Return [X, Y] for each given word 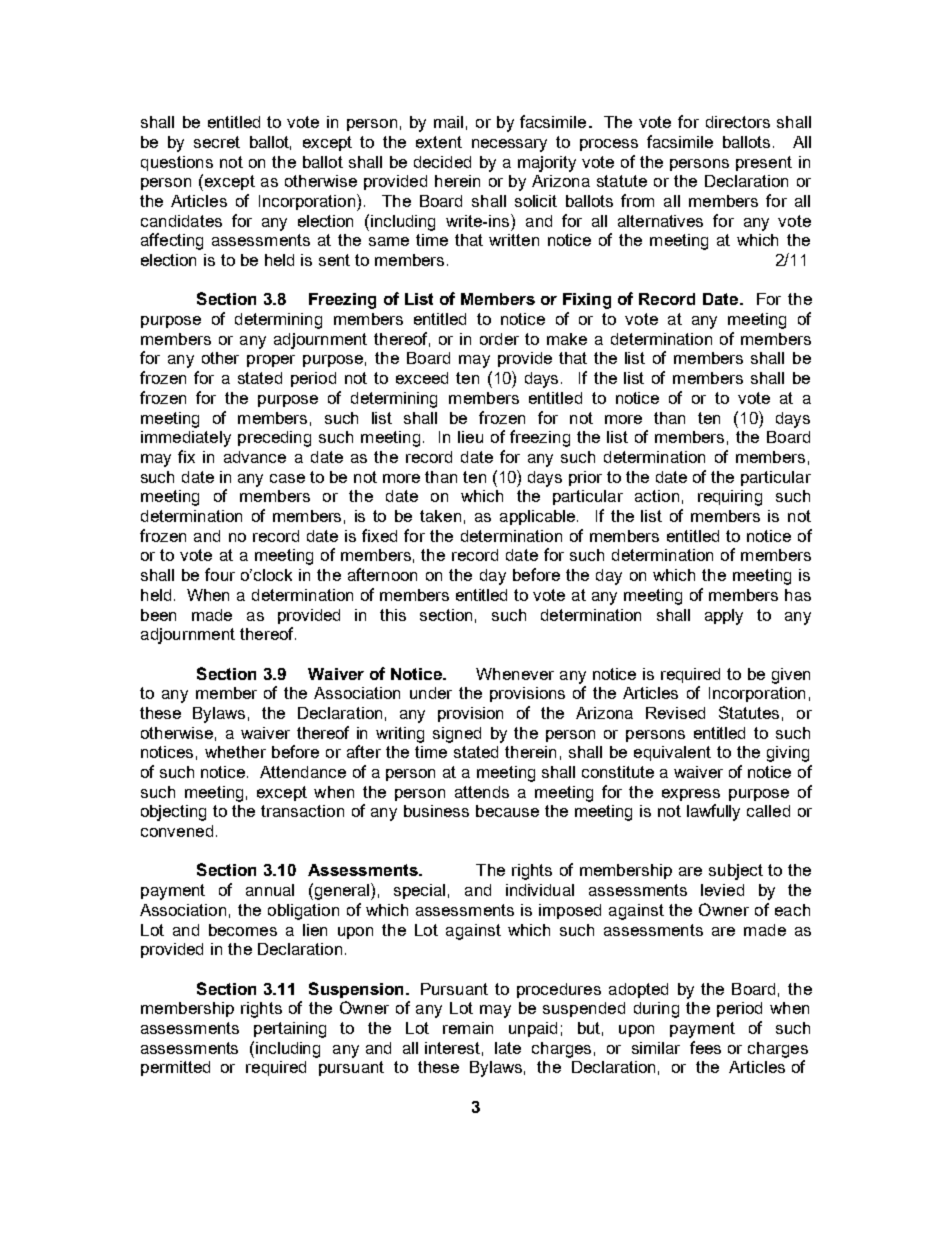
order [499, 339]
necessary [509, 145]
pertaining [290, 1030]
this [393, 615]
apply [724, 617]
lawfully [713, 812]
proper [271, 361]
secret [217, 142]
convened [177, 831]
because [507, 811]
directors [738, 122]
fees [705, 1047]
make [567, 339]
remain [468, 1028]
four [220, 574]
